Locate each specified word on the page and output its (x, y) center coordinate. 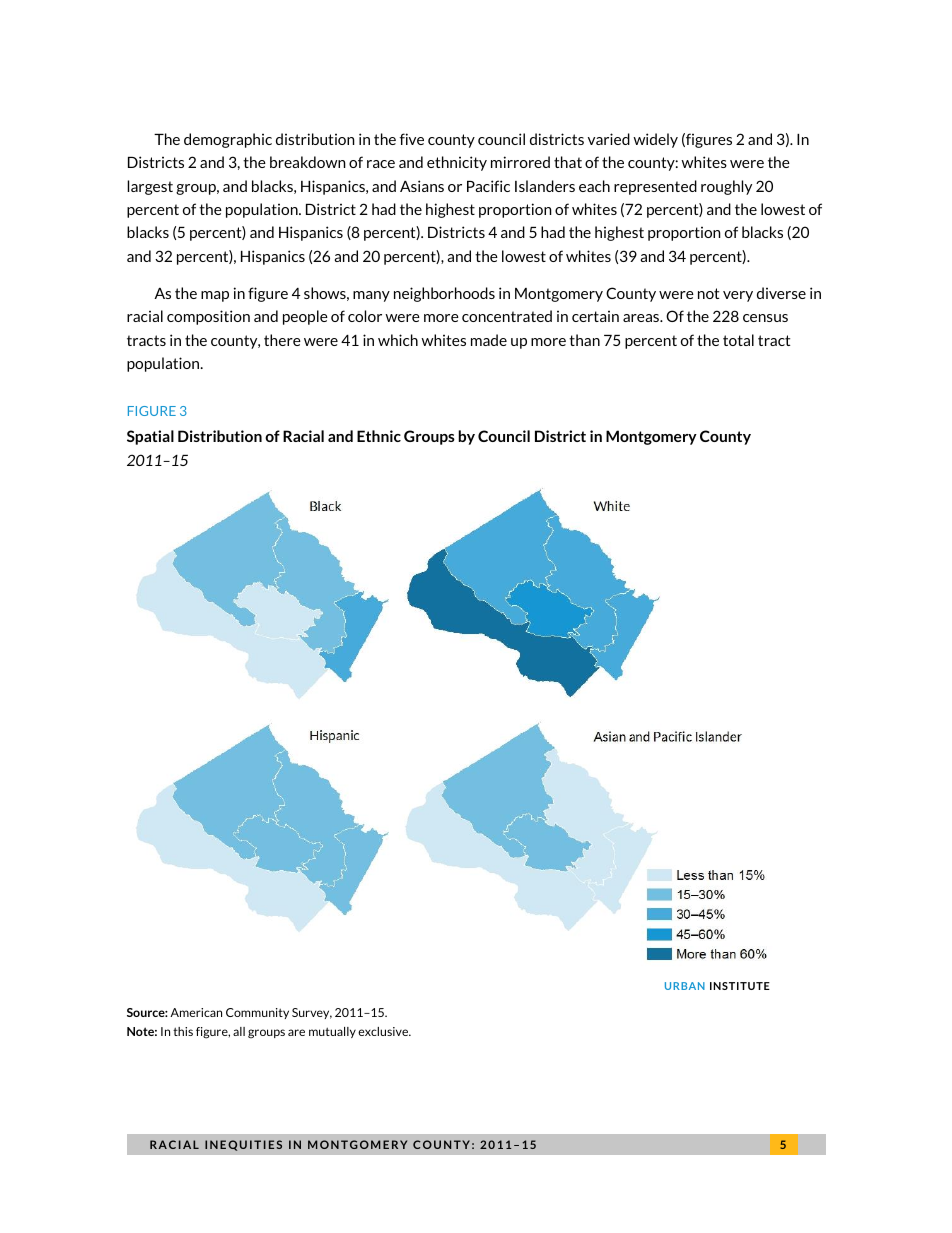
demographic (228, 140)
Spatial (150, 437)
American (196, 1012)
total (738, 340)
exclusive (384, 1031)
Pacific (488, 186)
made (489, 340)
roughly (726, 187)
